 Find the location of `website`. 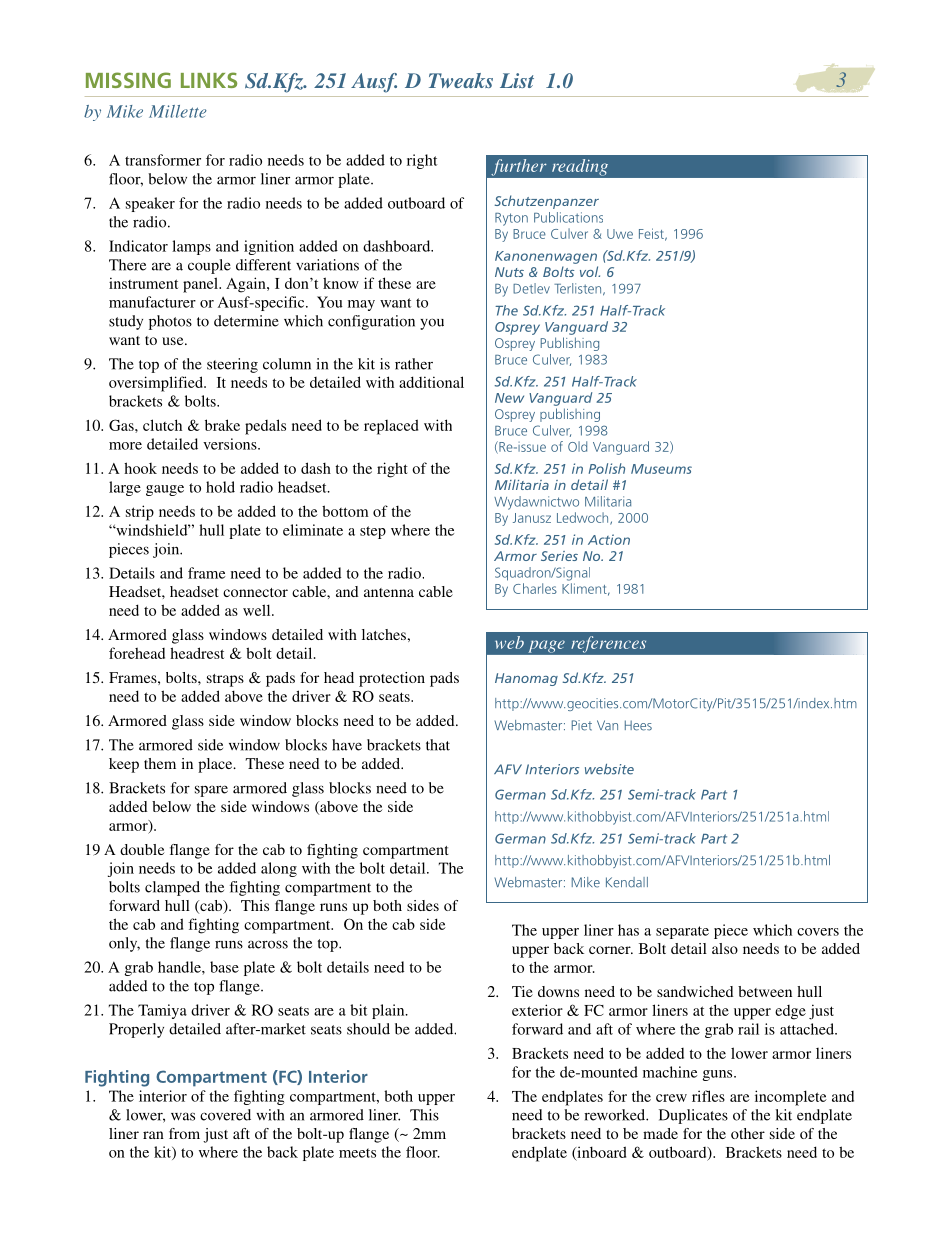

website is located at coordinates (609, 769).
